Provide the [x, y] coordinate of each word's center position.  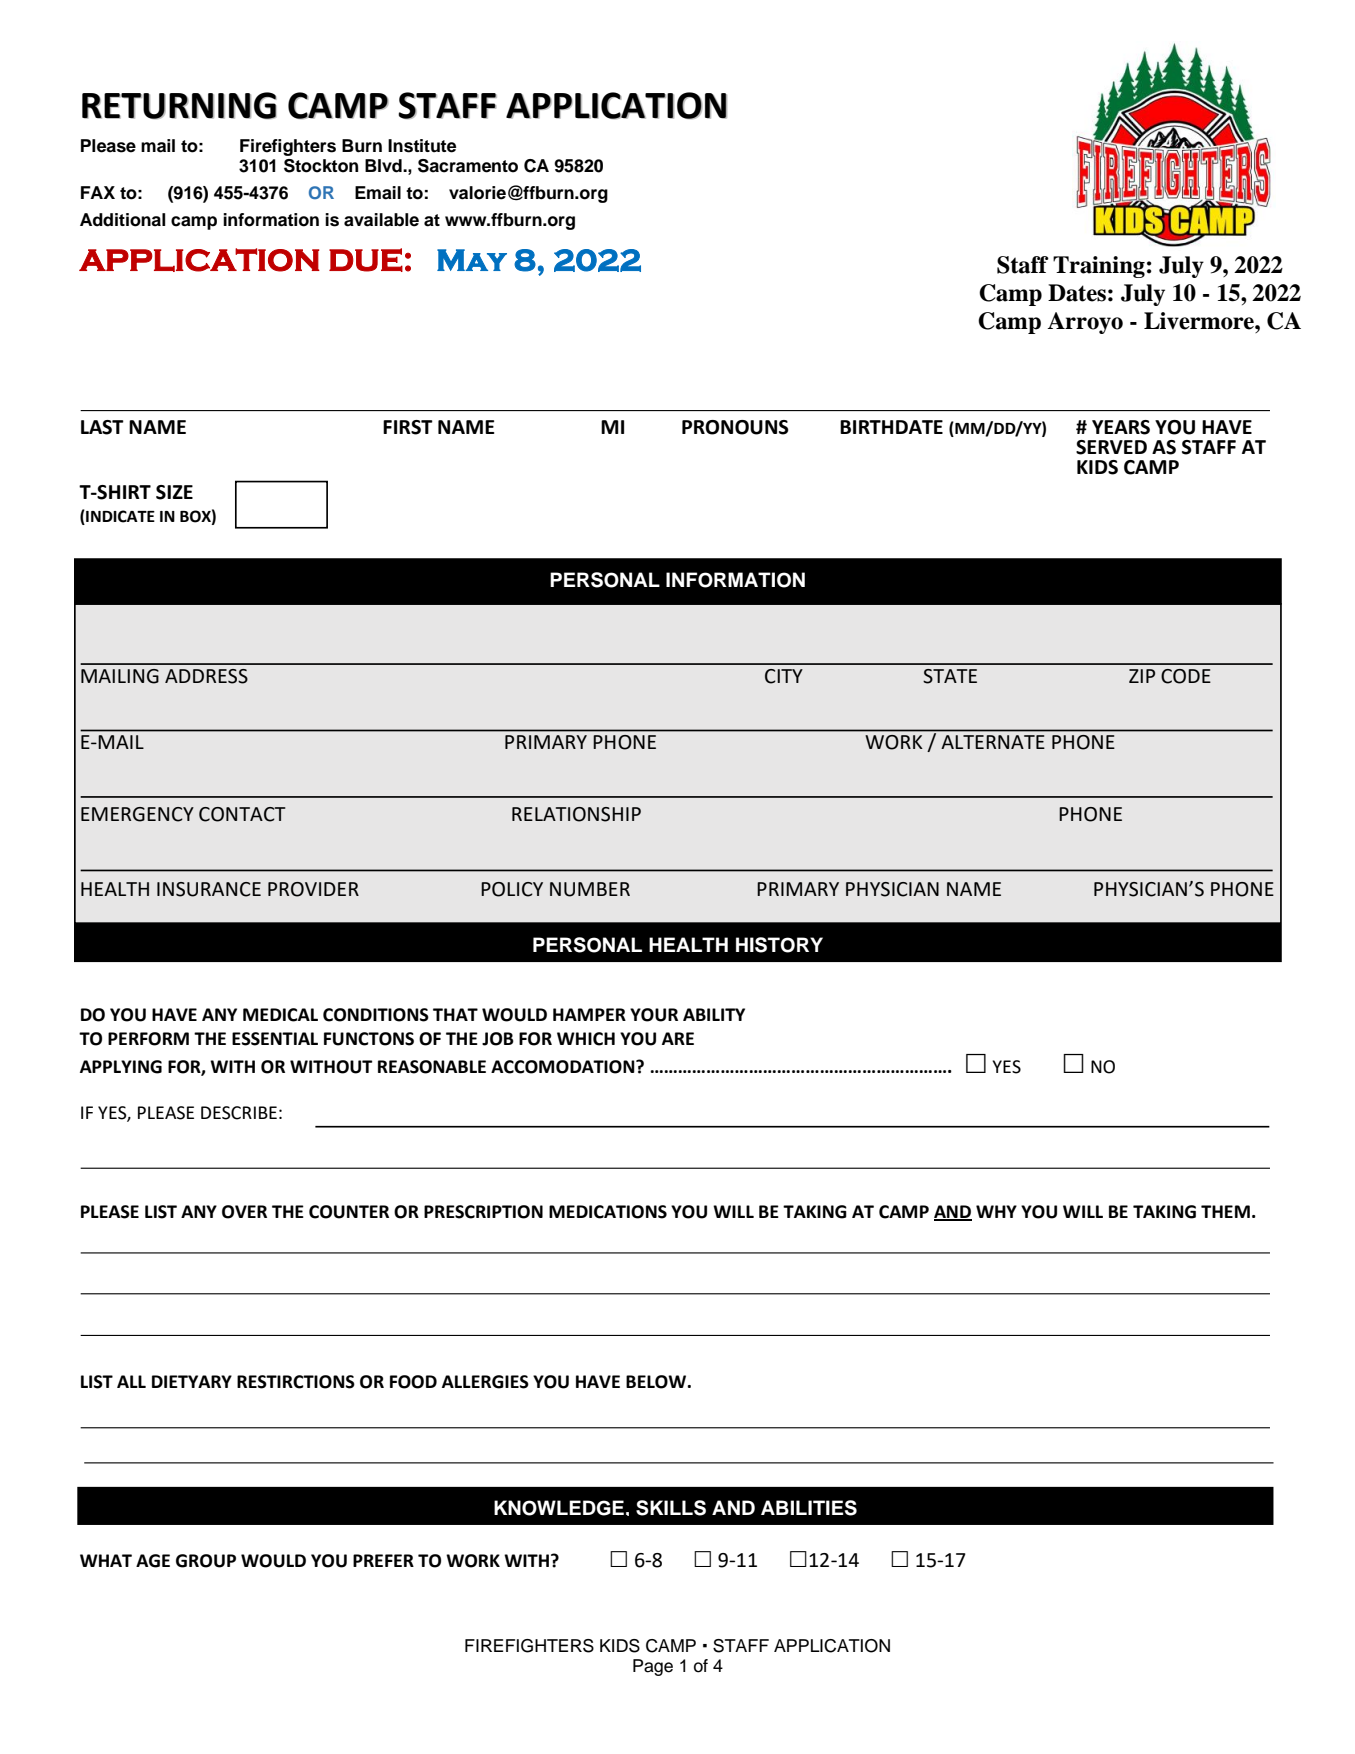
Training [1099, 267]
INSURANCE [209, 889]
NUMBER [590, 889]
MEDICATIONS [608, 1212]
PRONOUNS [735, 427]
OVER [244, 1212]
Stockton [321, 166]
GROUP [206, 1561]
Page [653, 1667]
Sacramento [468, 166]
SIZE [174, 492]
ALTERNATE [993, 742]
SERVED [1111, 447]
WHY [996, 1211]
